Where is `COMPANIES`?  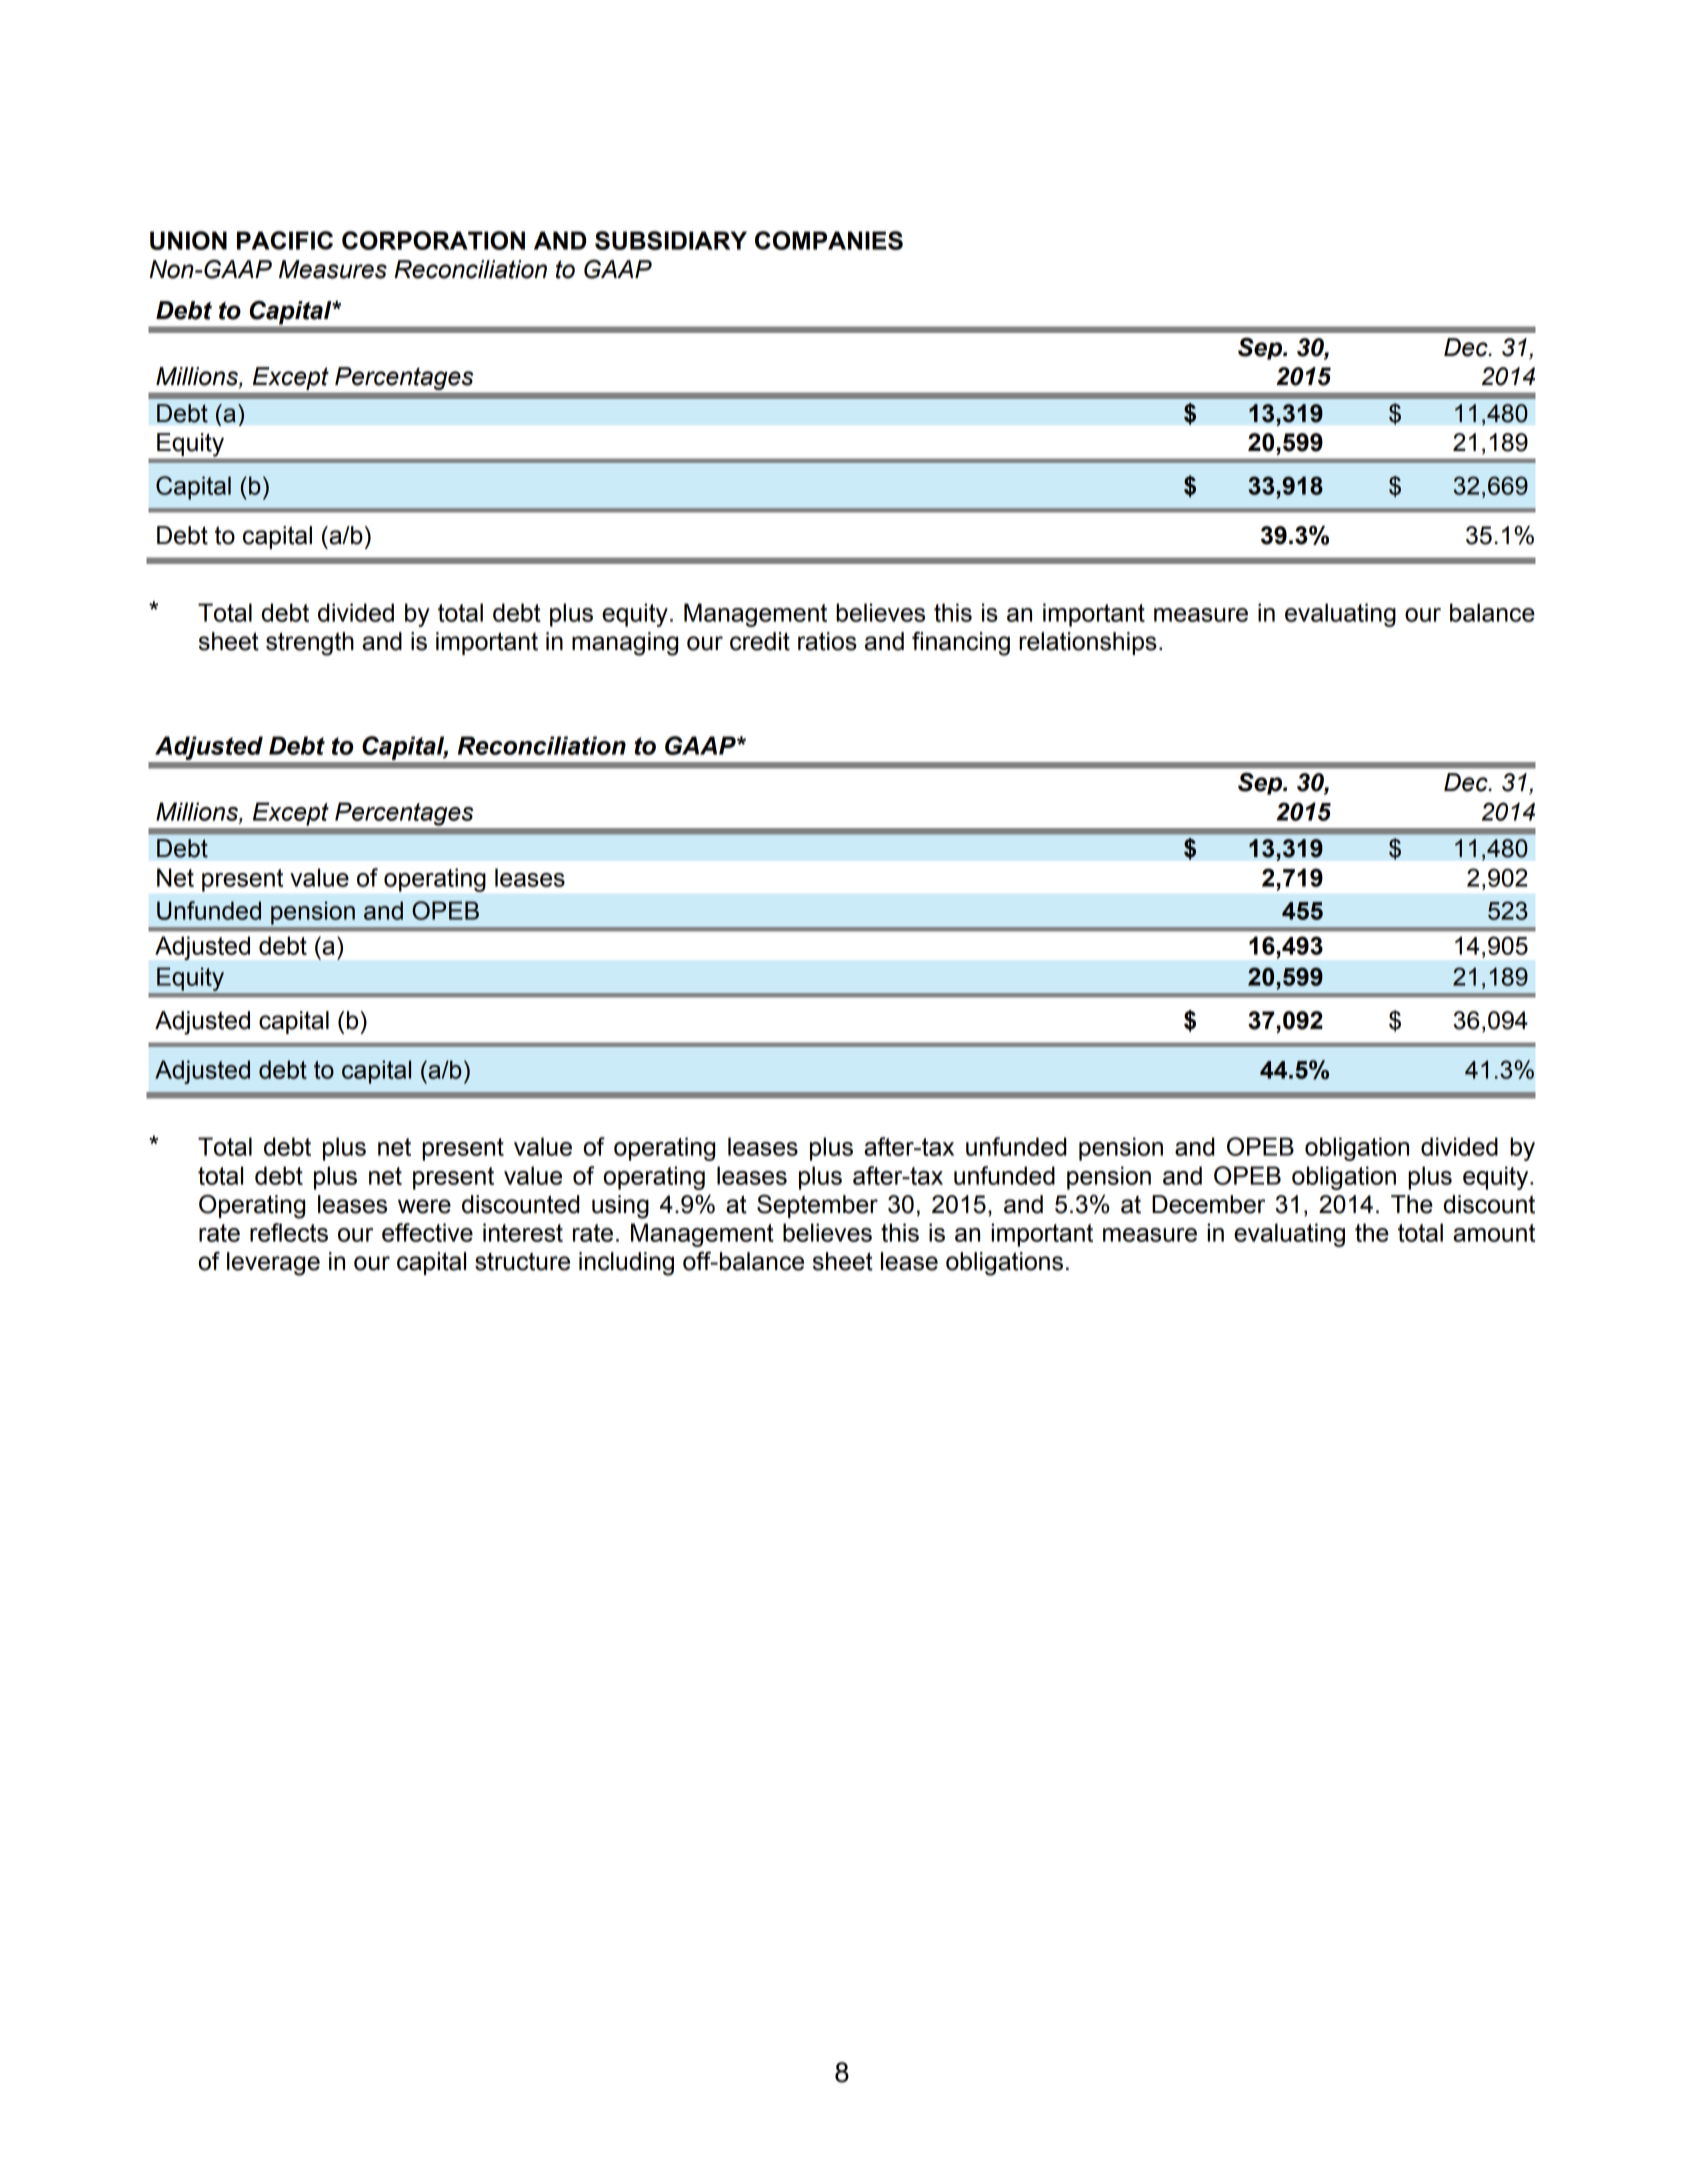
COMPANIES is located at coordinates (829, 240).
